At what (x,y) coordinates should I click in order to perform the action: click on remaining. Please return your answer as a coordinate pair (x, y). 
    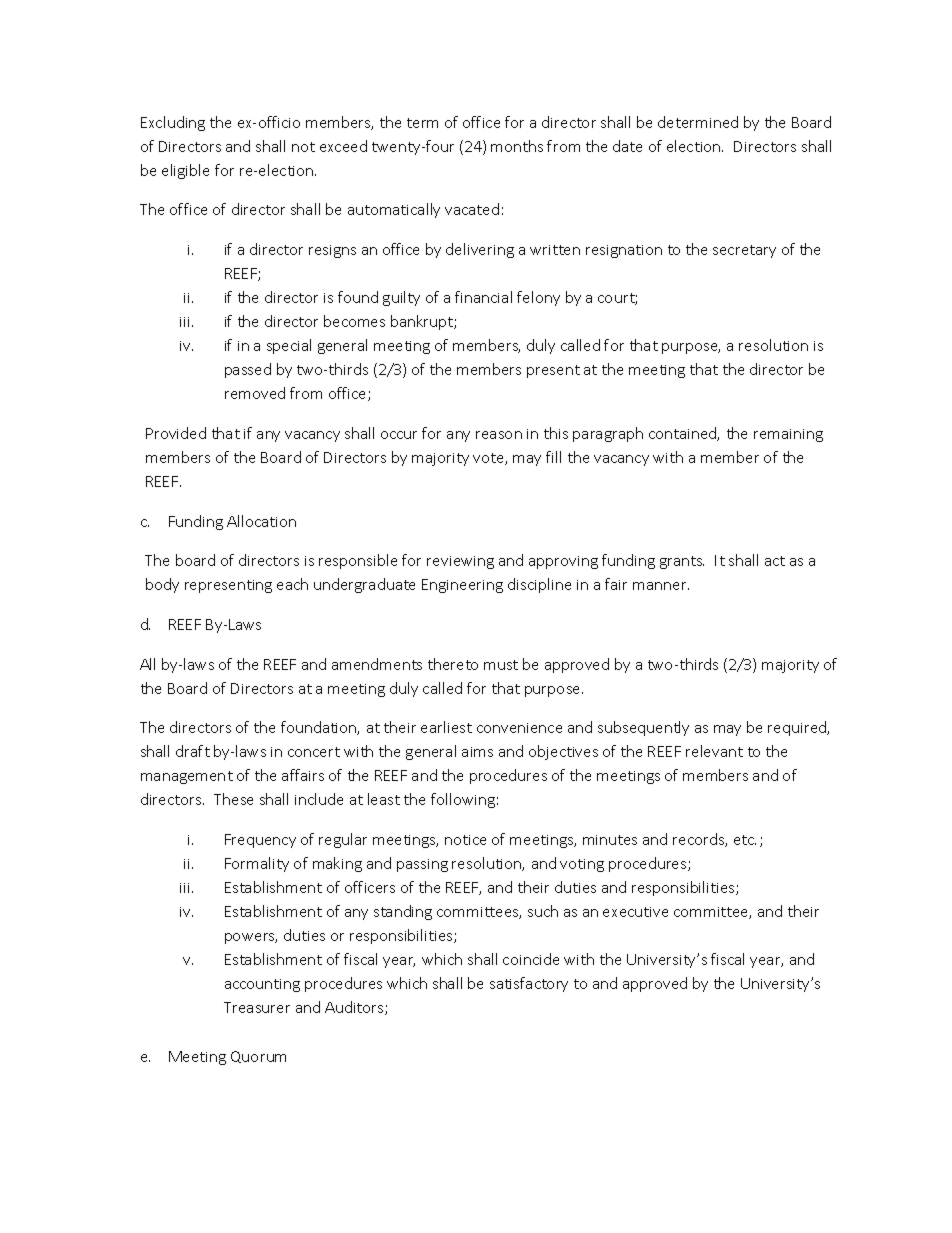
    Looking at the image, I should click on (788, 435).
